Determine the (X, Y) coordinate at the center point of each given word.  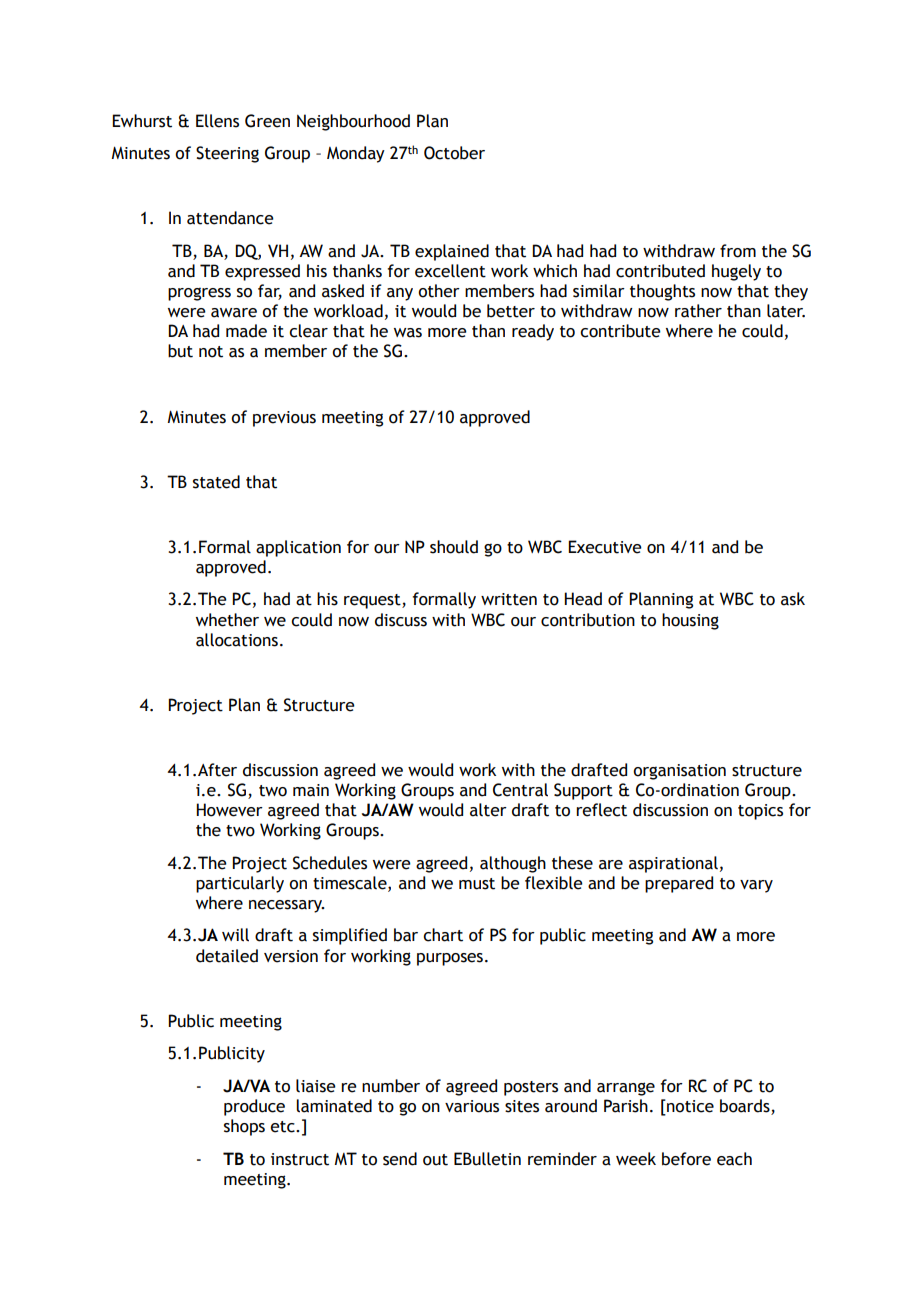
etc (283, 1127)
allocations (237, 640)
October (454, 153)
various (472, 1106)
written (509, 599)
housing (690, 621)
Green (267, 121)
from (738, 251)
